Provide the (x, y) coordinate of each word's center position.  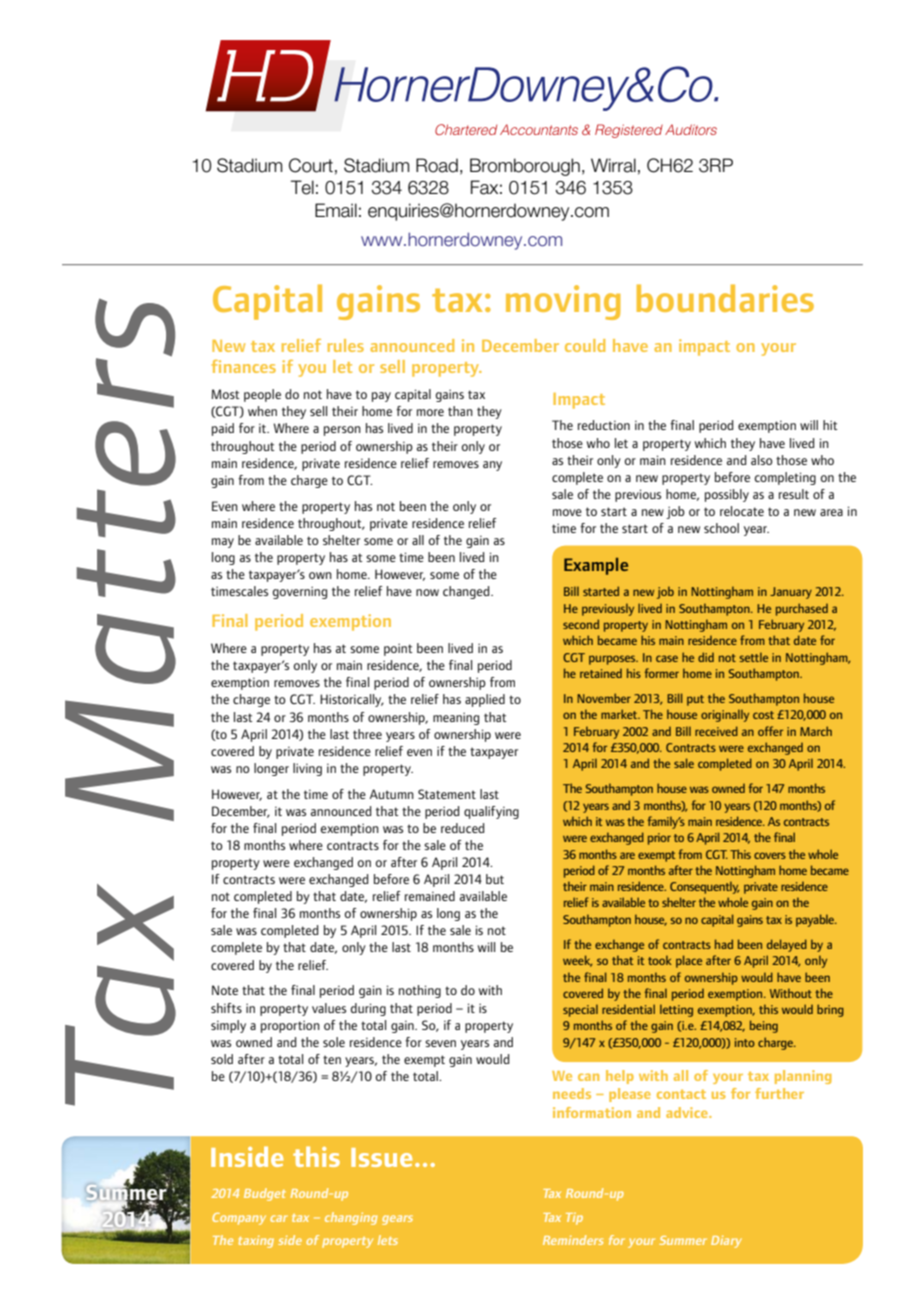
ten (332, 1059)
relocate (742, 511)
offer (770, 731)
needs (572, 1093)
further (779, 1093)
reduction (604, 425)
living (307, 769)
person (342, 431)
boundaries (725, 298)
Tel (302, 187)
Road (437, 165)
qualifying (491, 812)
